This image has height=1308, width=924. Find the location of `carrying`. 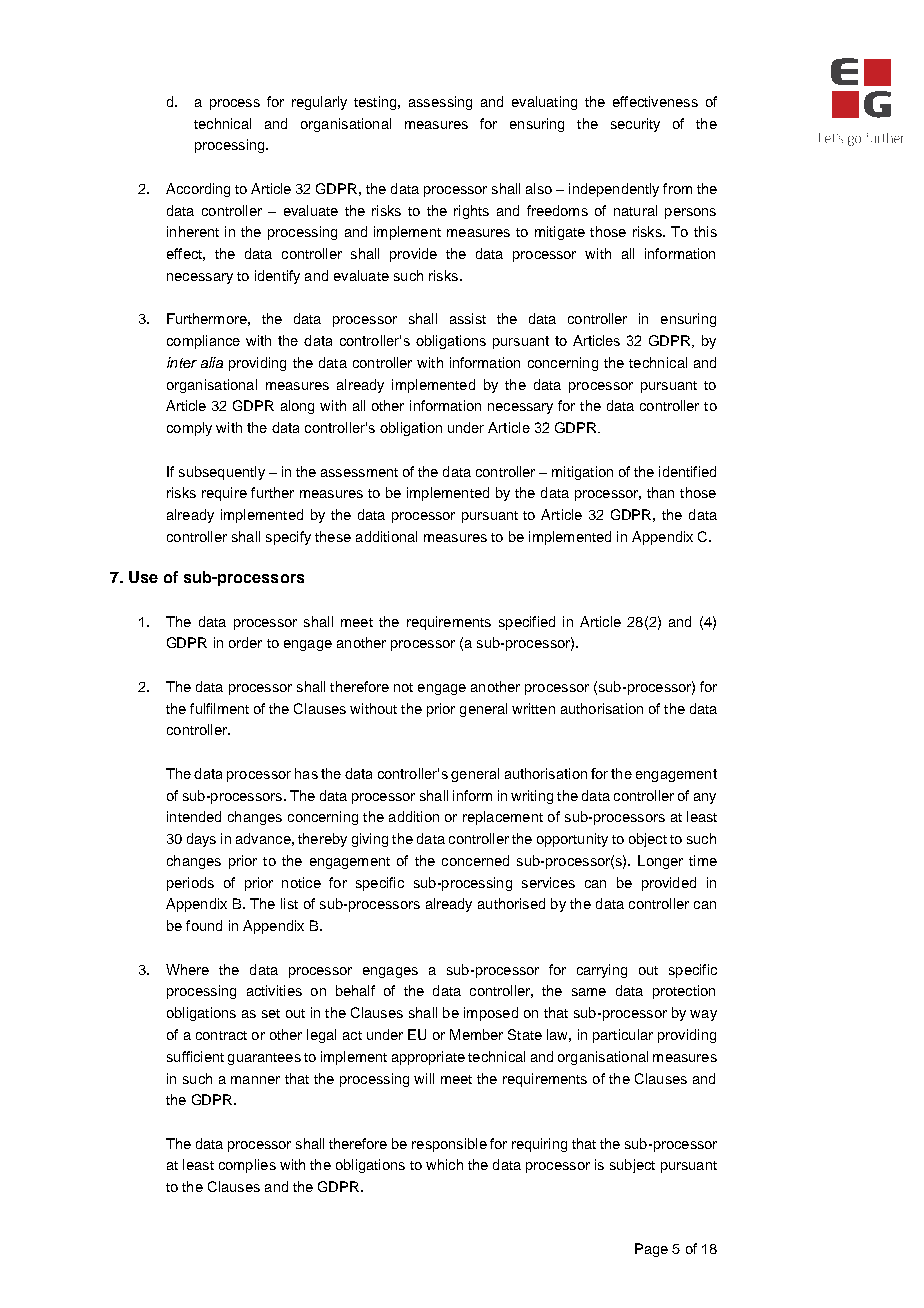

carrying is located at coordinates (602, 971).
